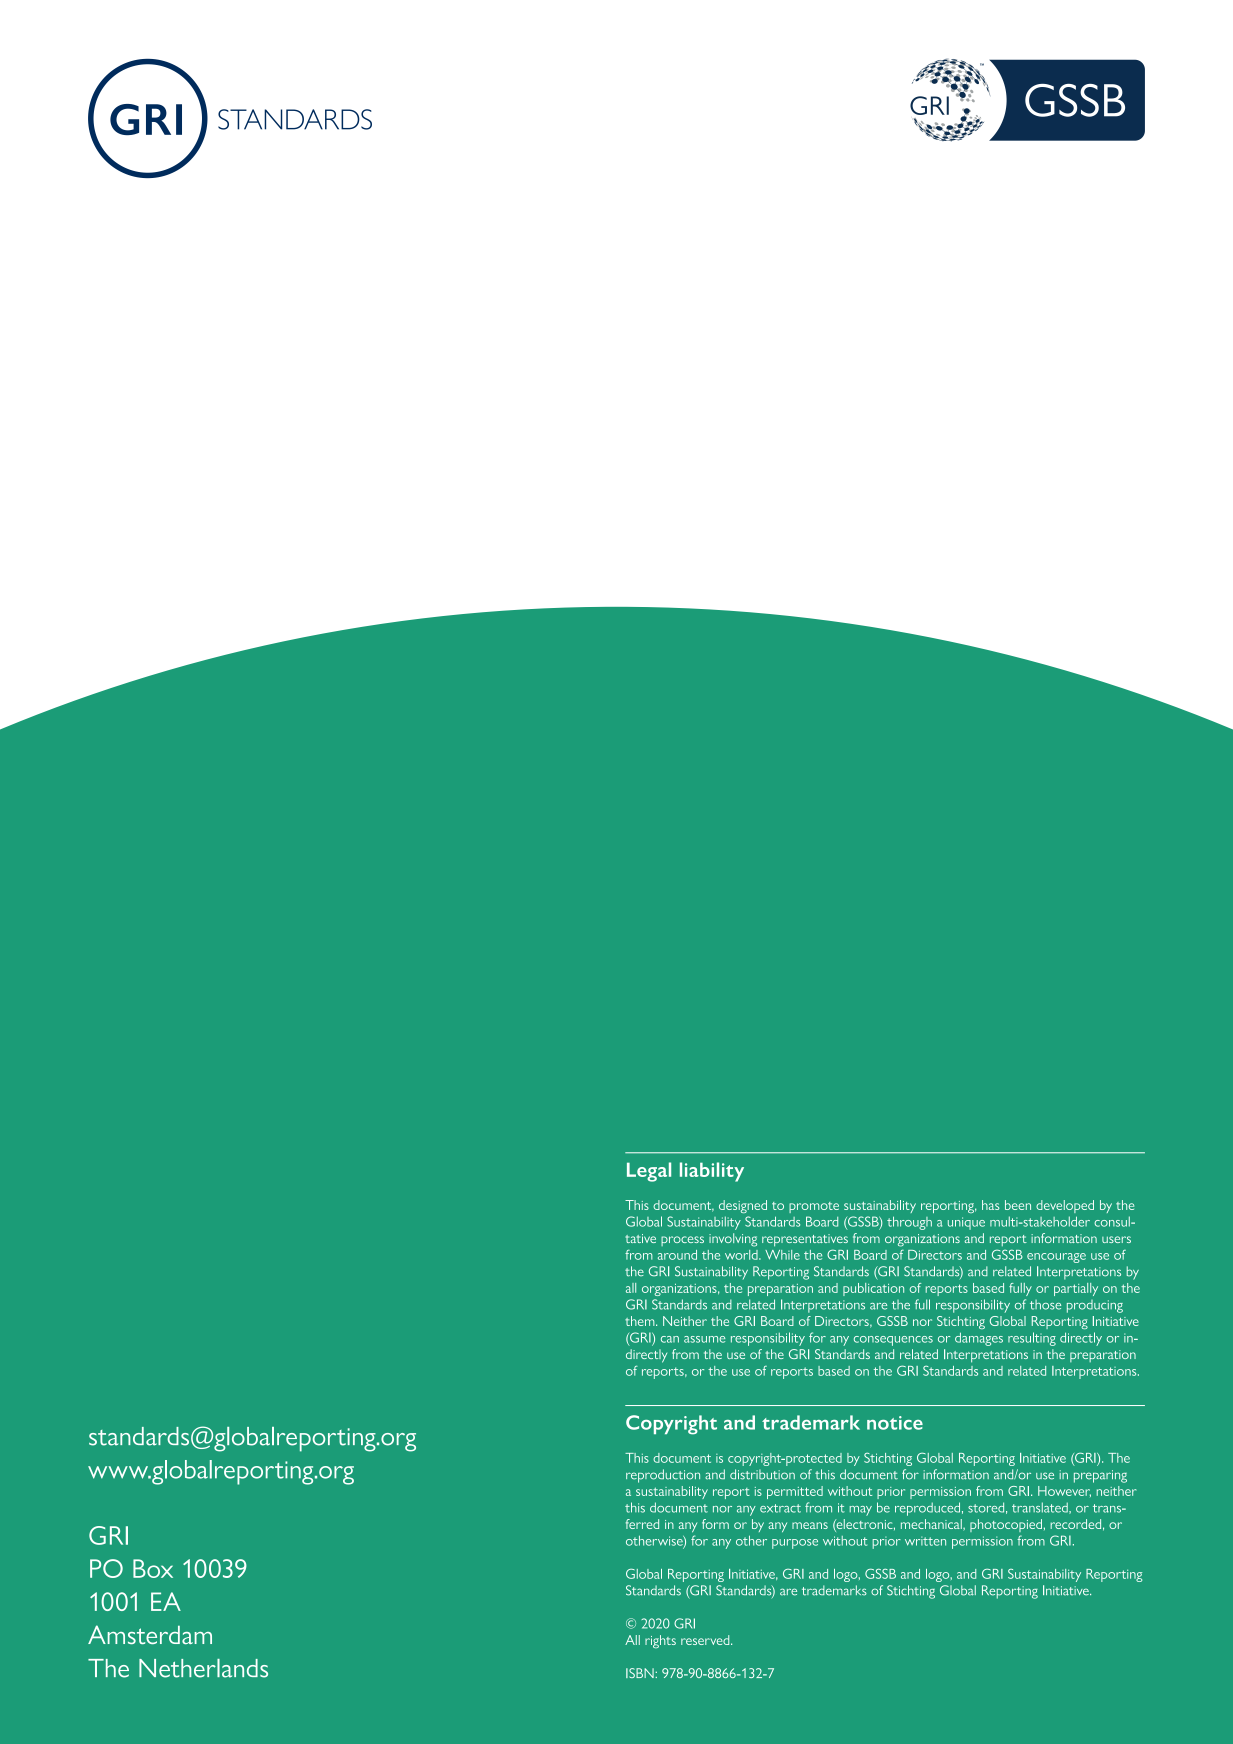  What do you see at coordinates (895, 1423) in the screenshot?
I see `notice` at bounding box center [895, 1423].
